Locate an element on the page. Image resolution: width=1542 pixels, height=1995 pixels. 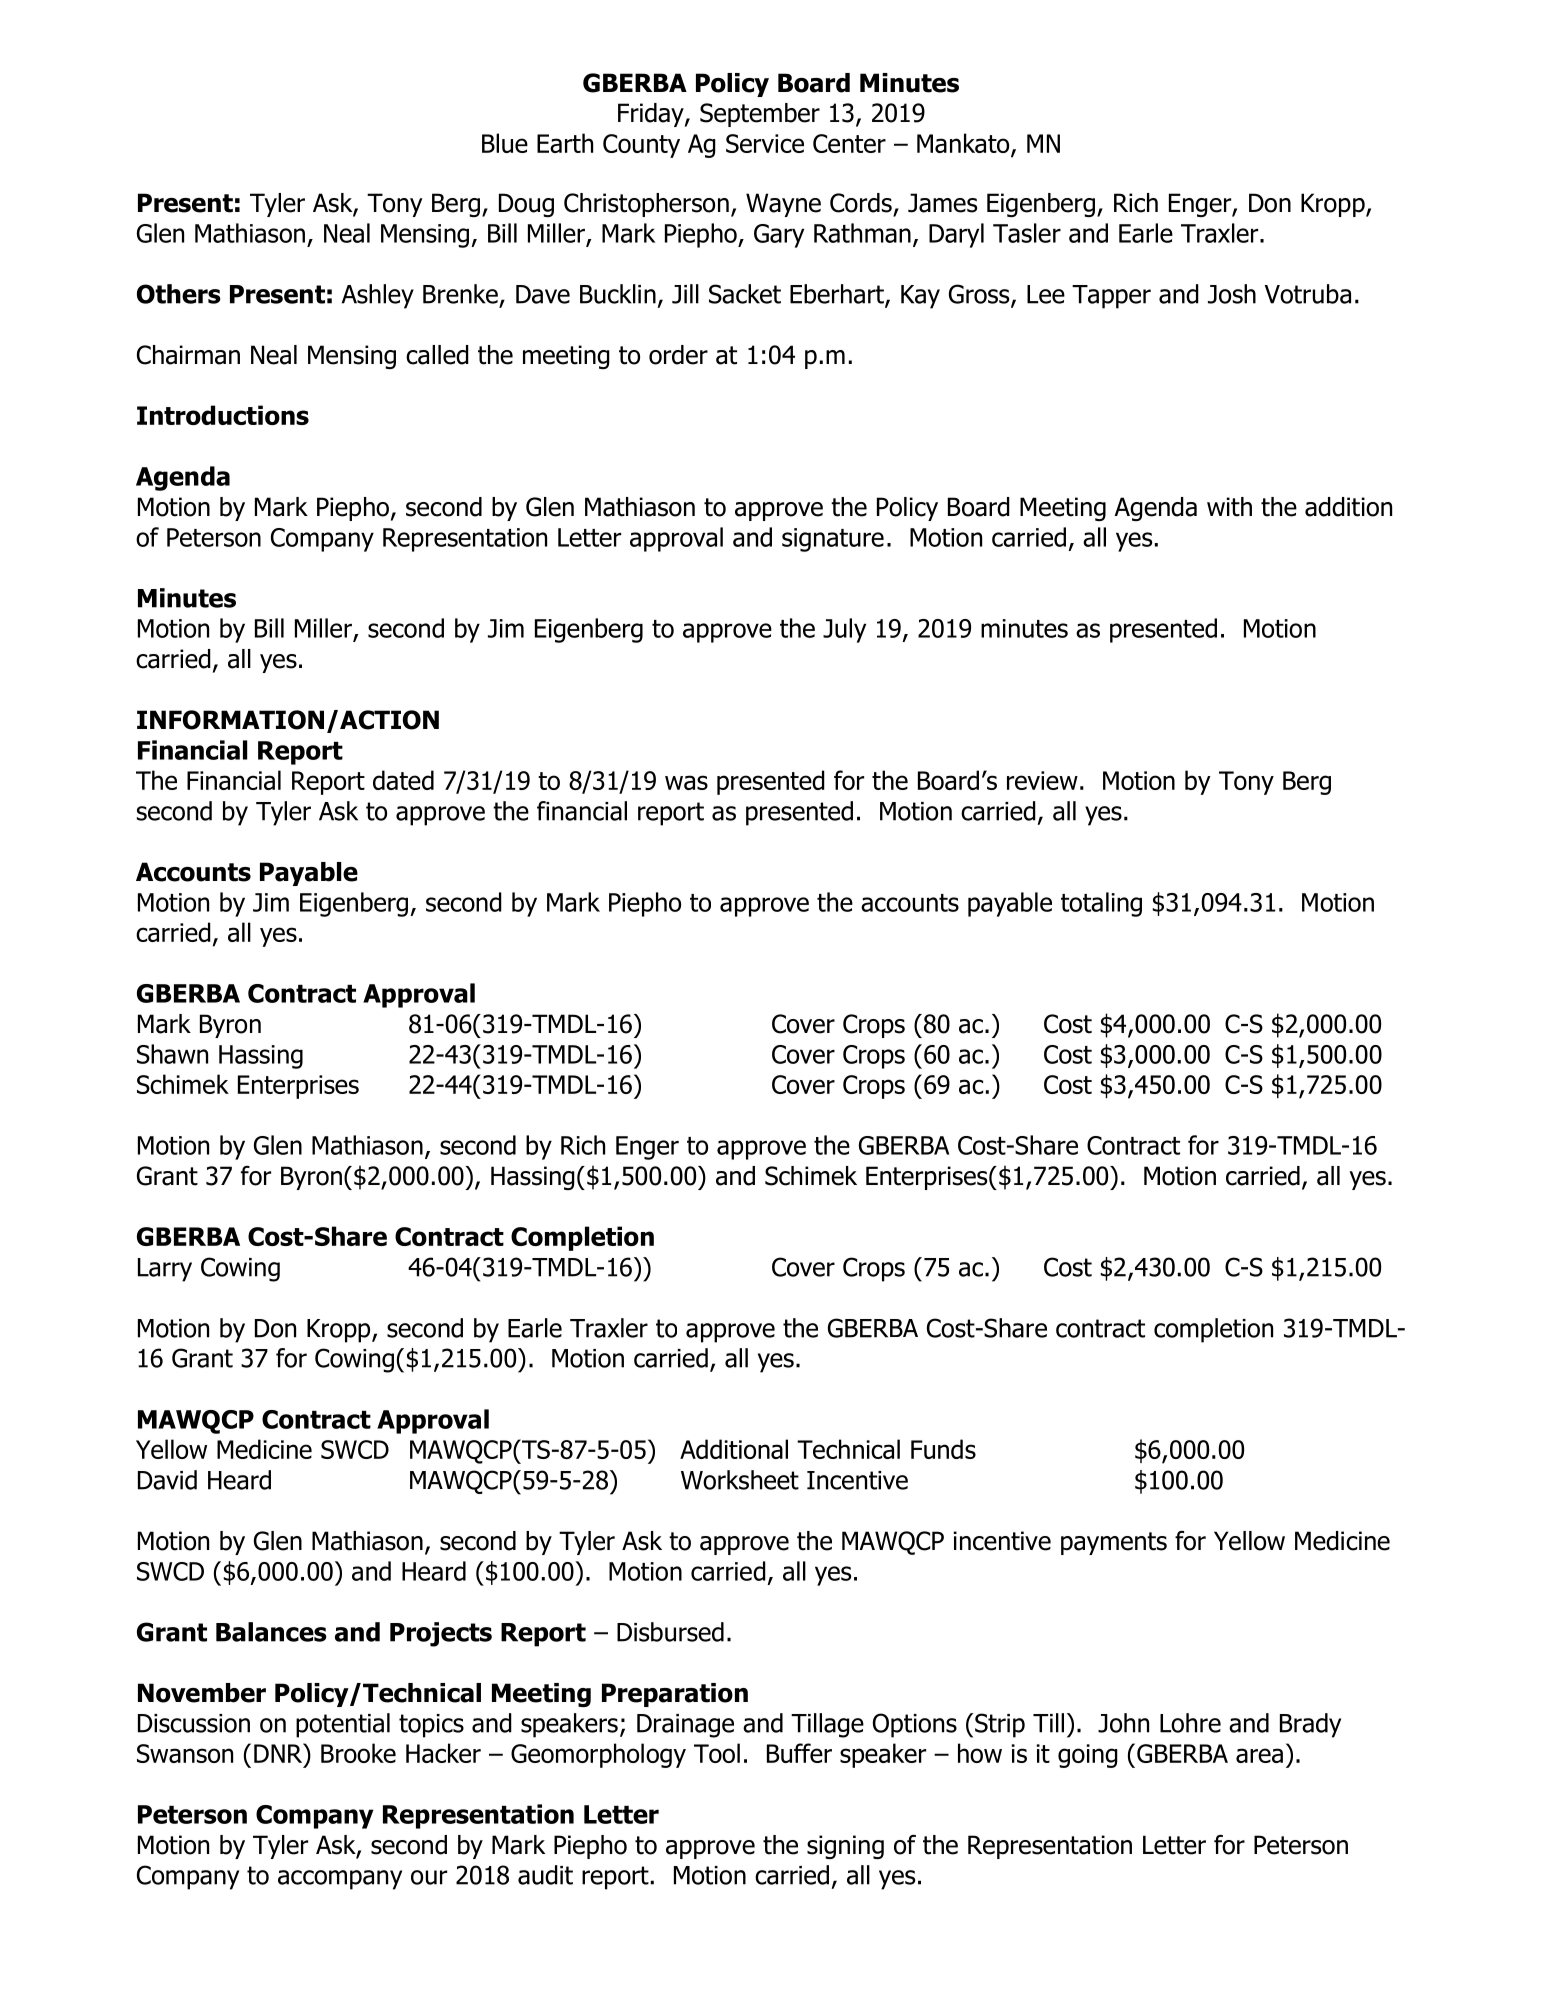
Josh is located at coordinates (1232, 294).
